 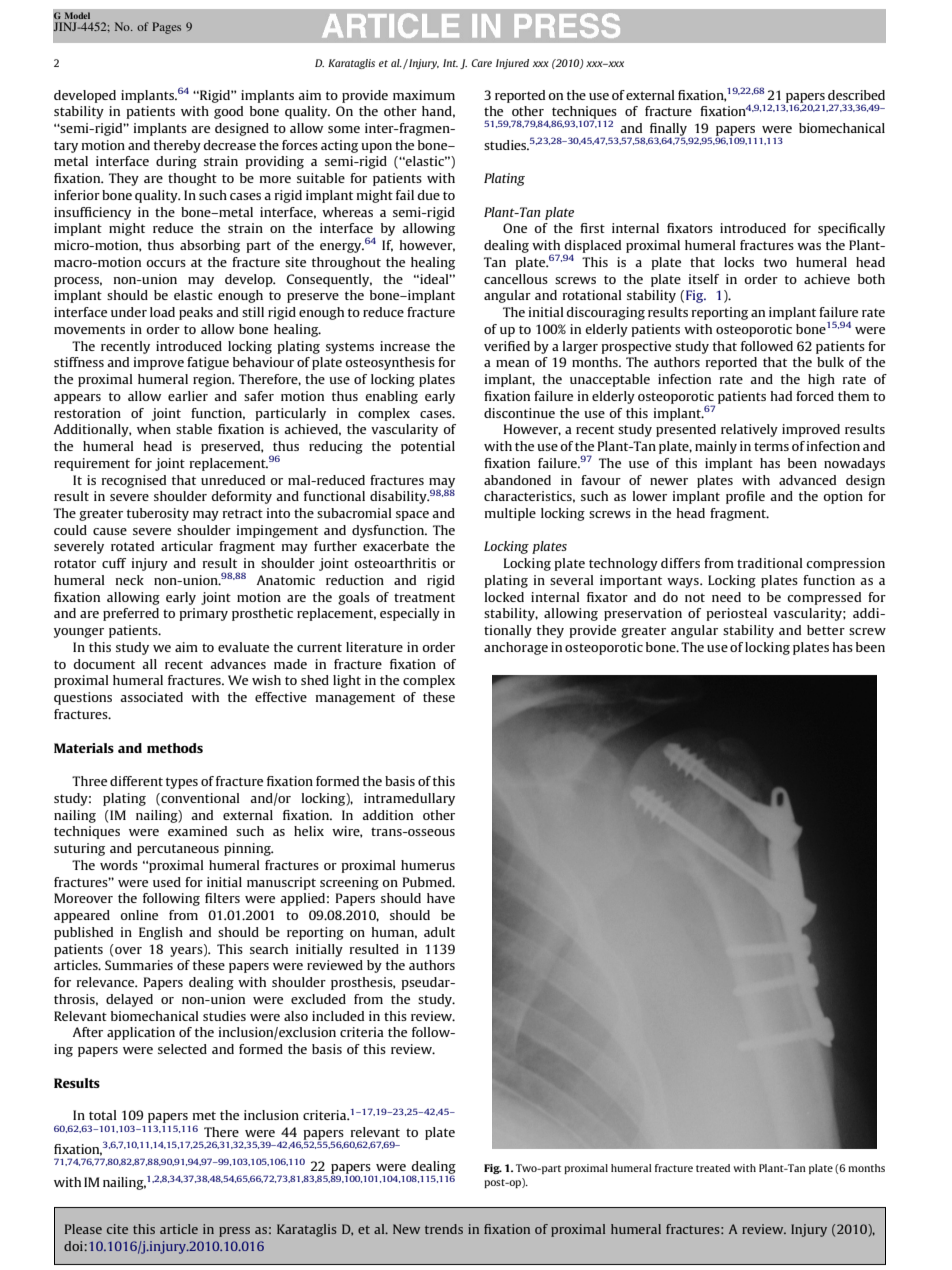 What do you see at coordinates (444, 1229) in the image?
I see `trends` at bounding box center [444, 1229].
